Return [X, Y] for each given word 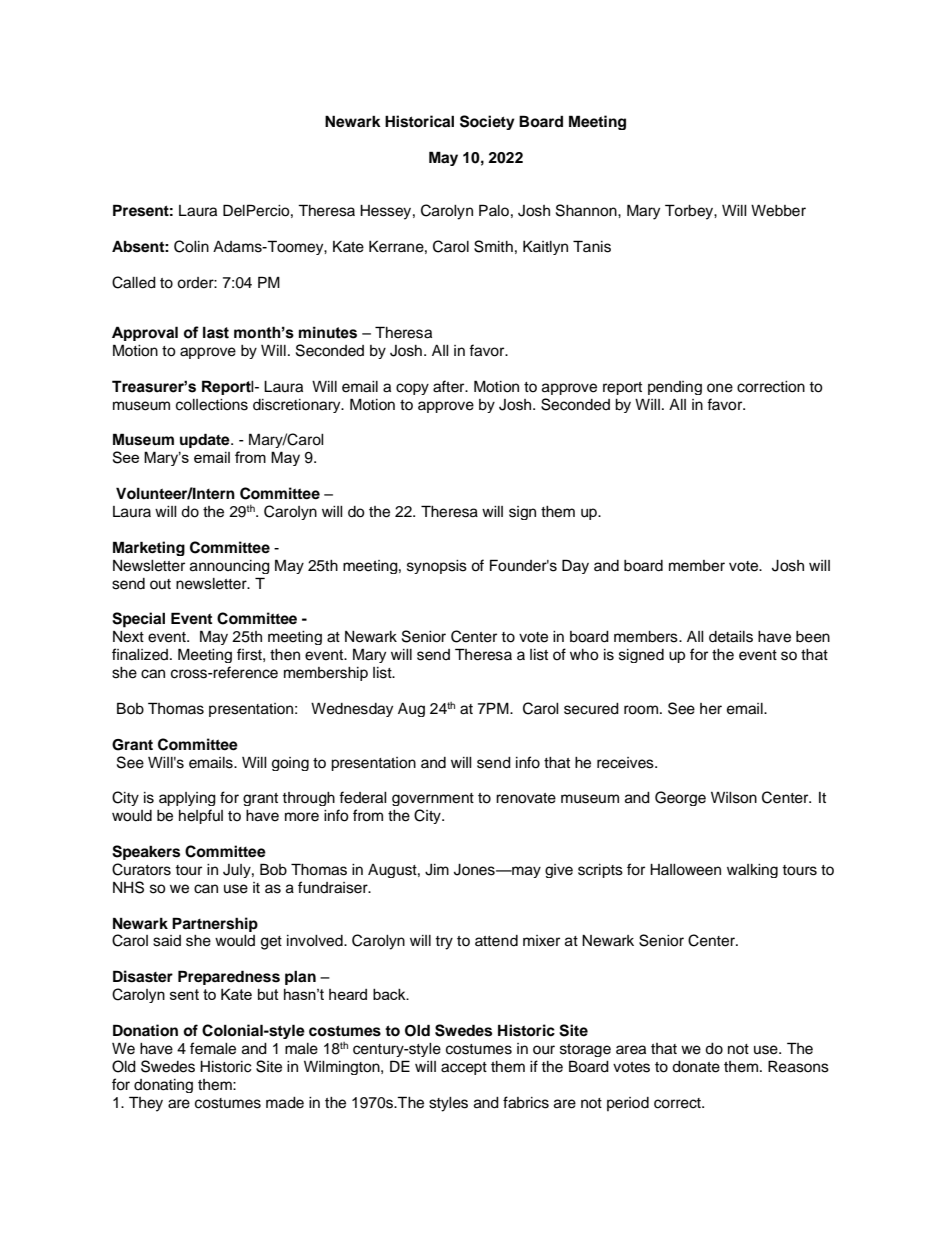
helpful [201, 816]
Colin [191, 246]
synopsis [437, 567]
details [731, 637]
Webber [778, 211]
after [450, 386]
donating [163, 1086]
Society [487, 122]
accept [464, 1068]
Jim [437, 870]
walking [752, 871]
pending [675, 388]
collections [212, 405]
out [160, 584]
